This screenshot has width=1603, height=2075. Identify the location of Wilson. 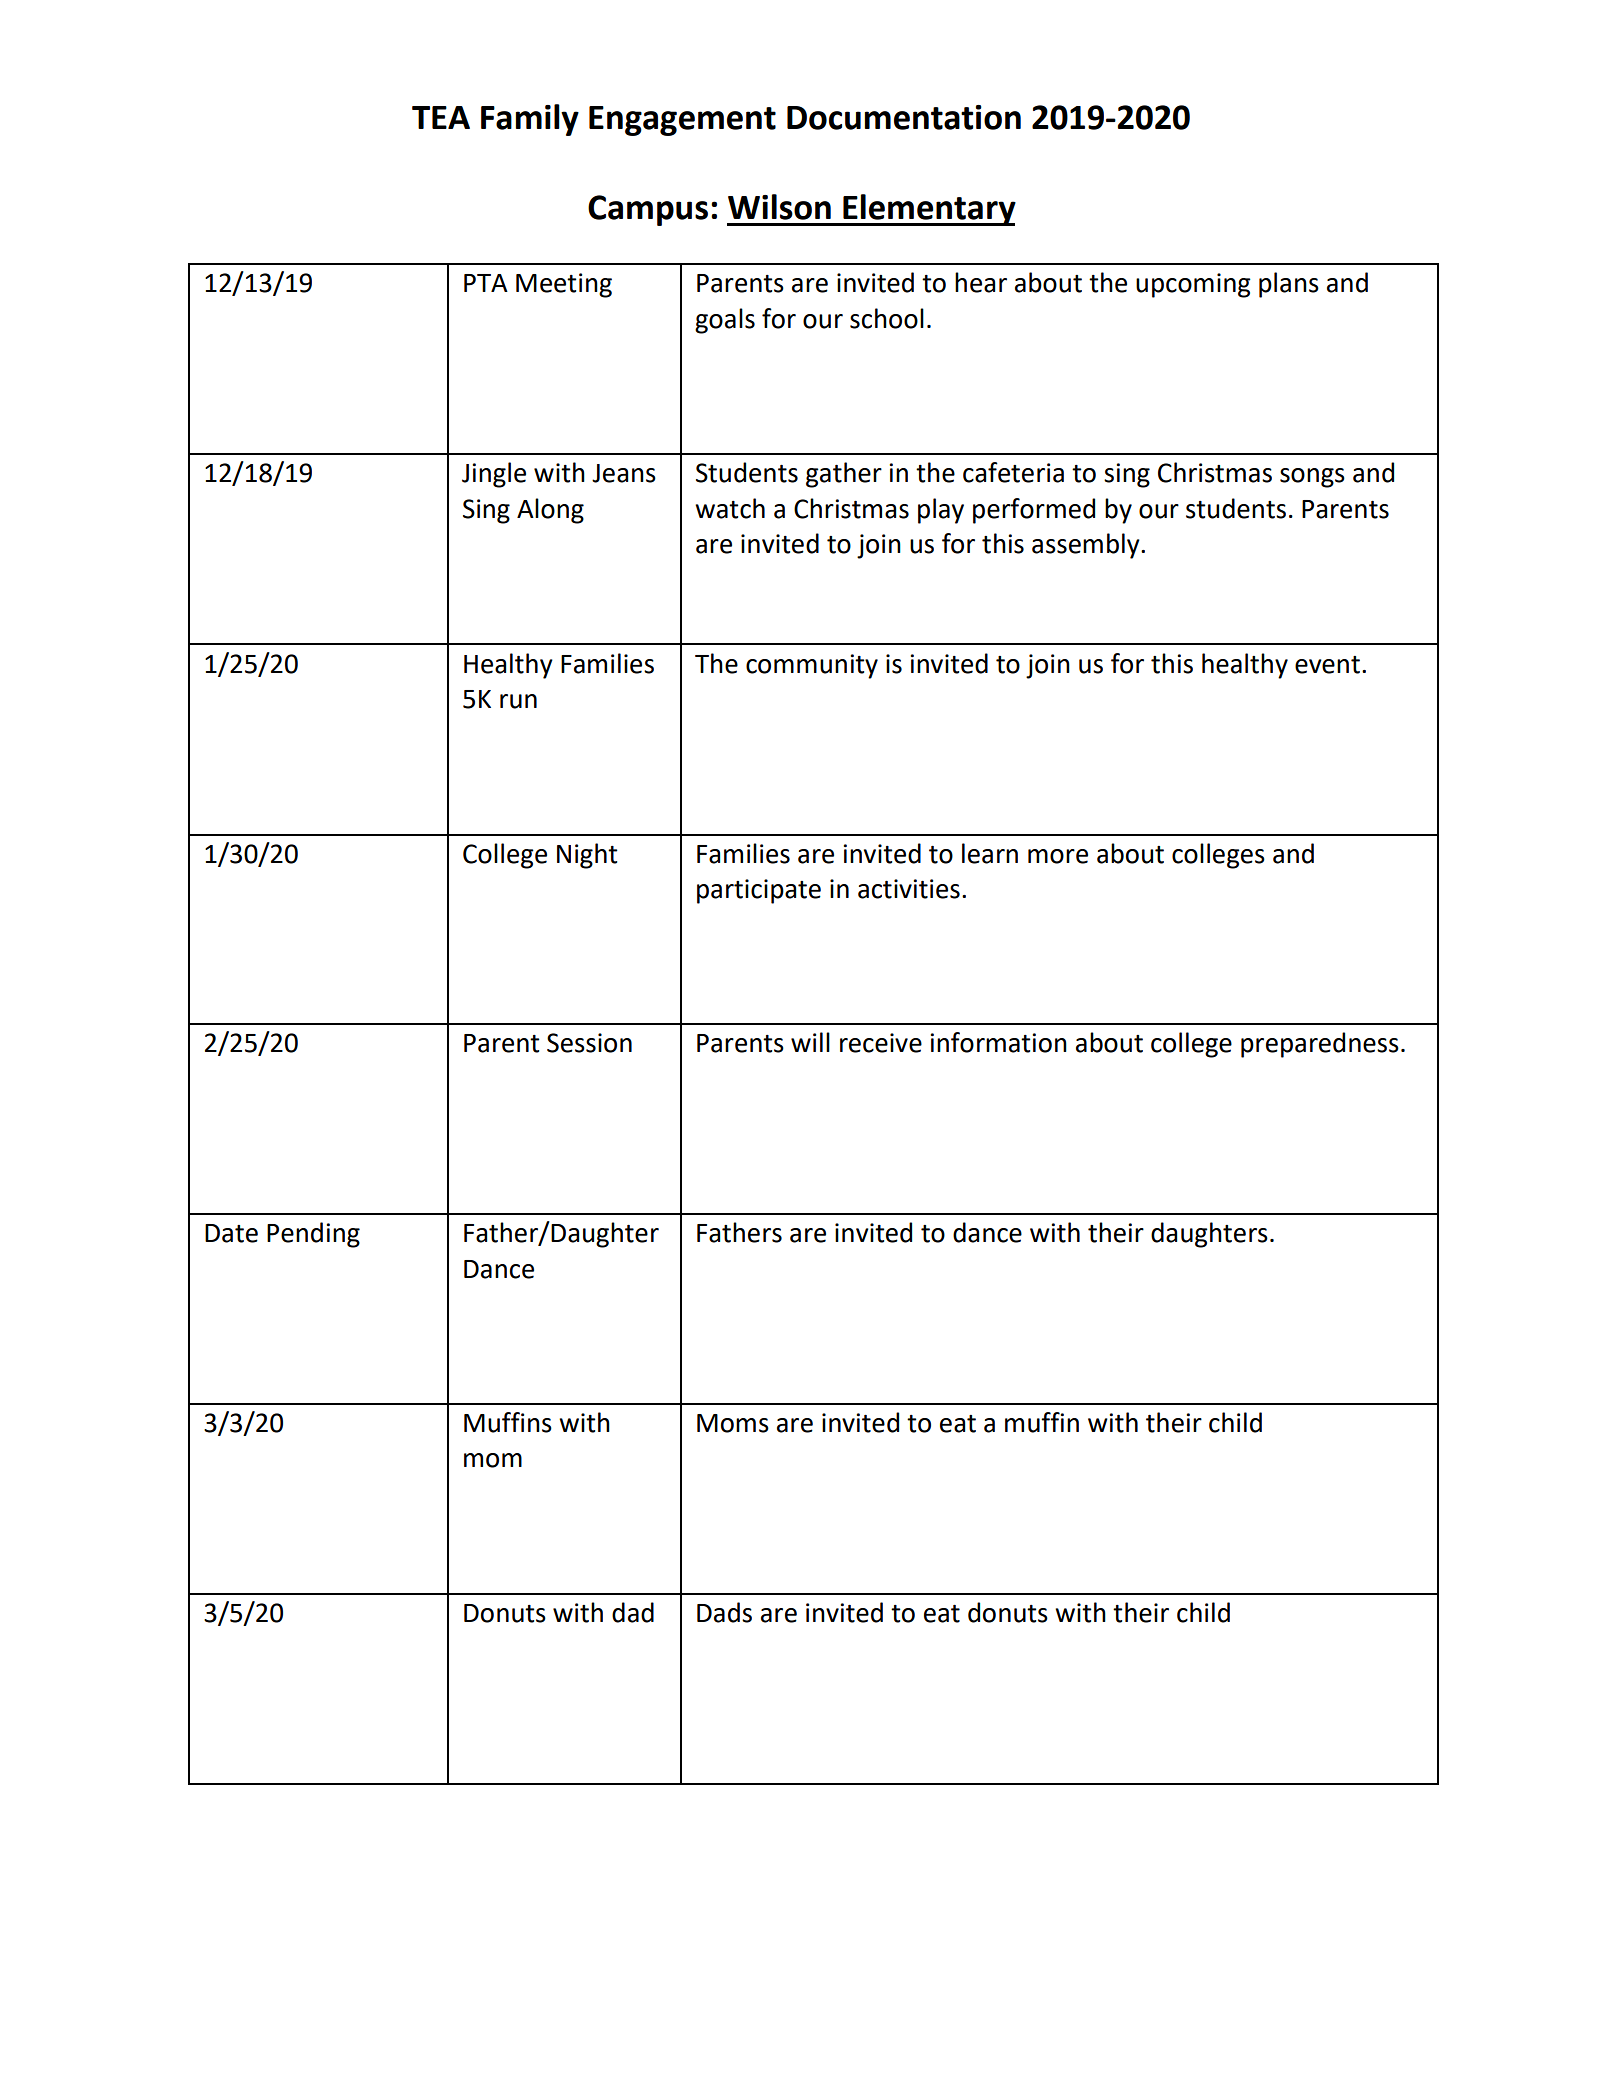
(779, 207).
